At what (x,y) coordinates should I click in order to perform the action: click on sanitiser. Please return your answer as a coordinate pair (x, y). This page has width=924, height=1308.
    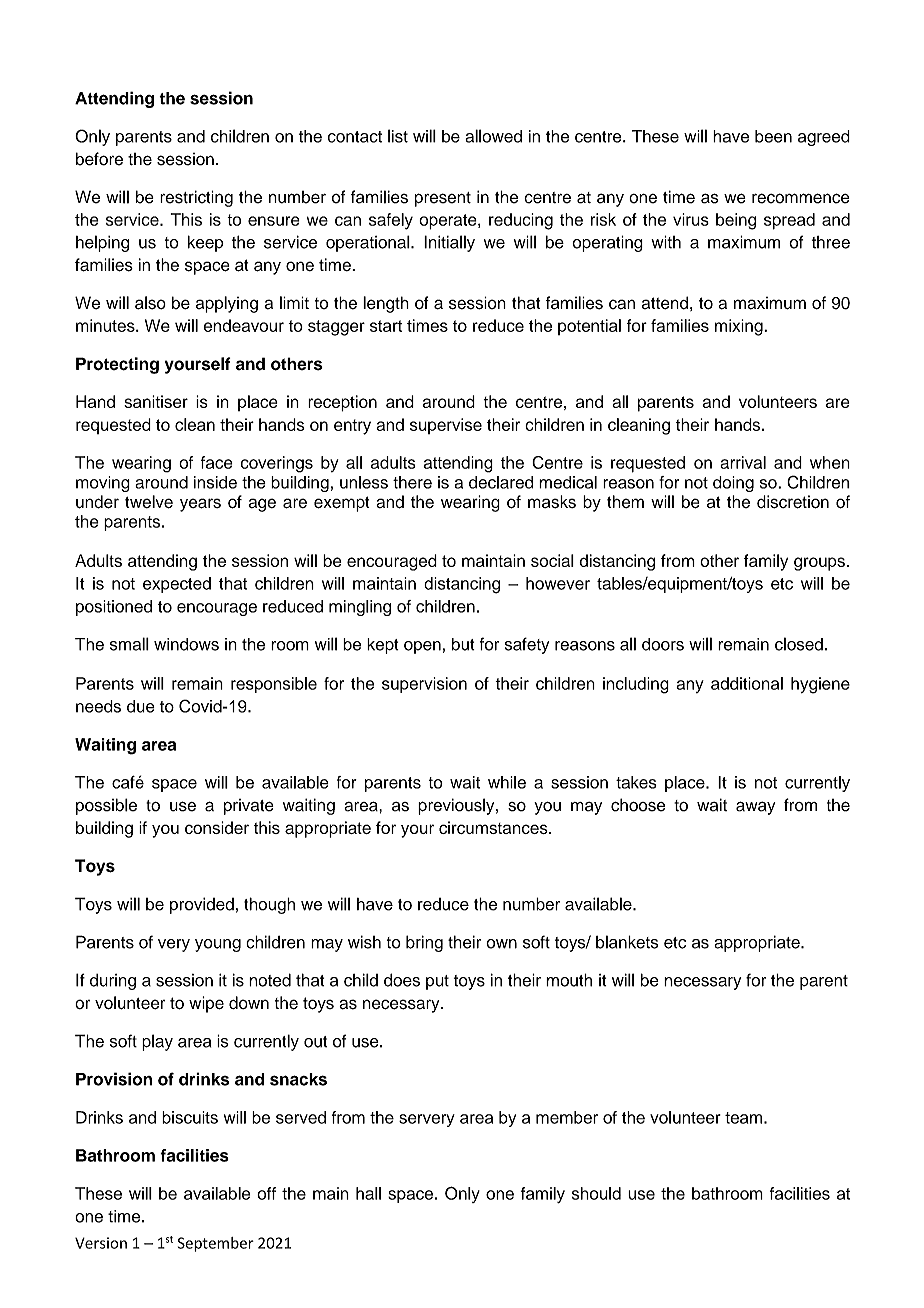
    Looking at the image, I should click on (156, 401).
